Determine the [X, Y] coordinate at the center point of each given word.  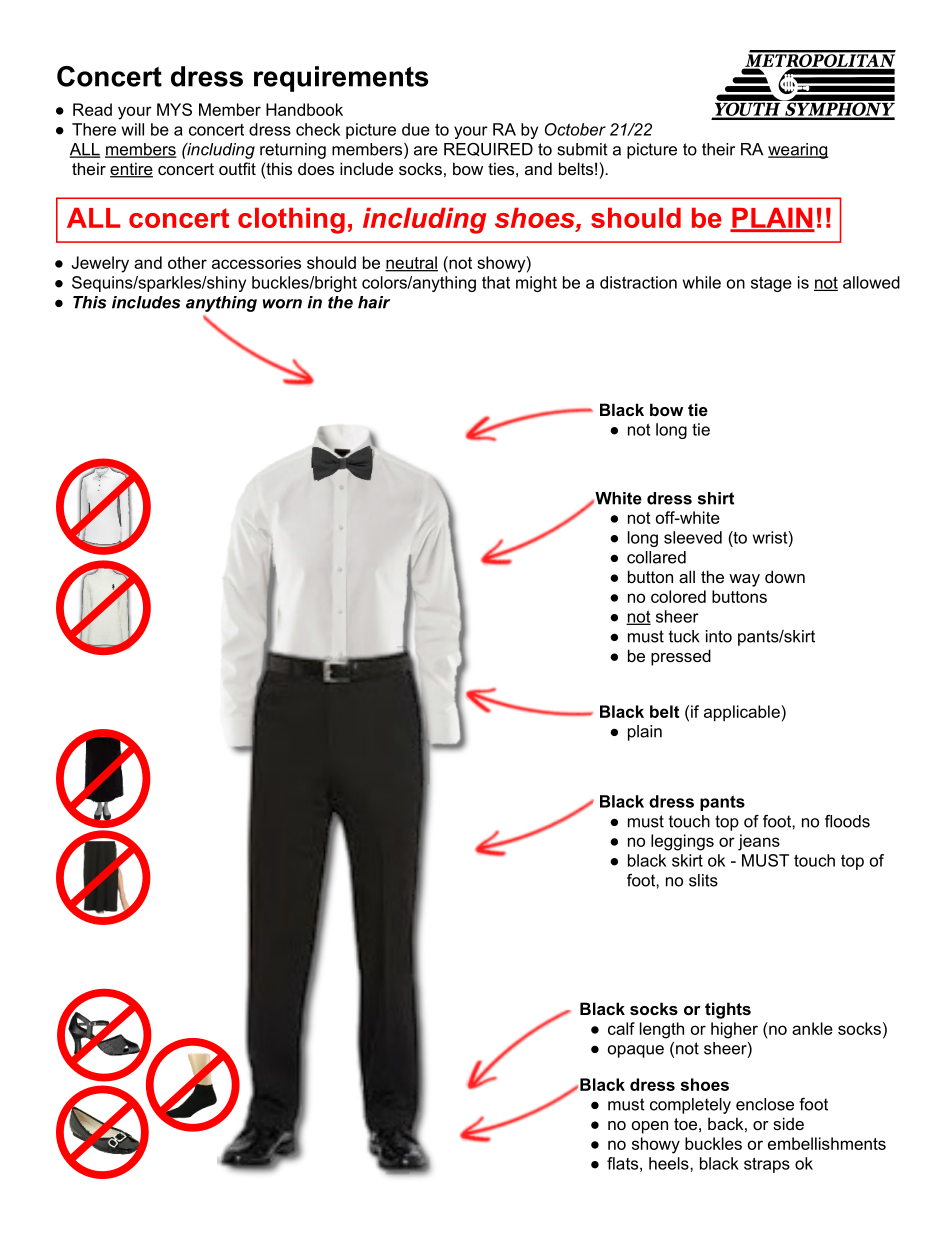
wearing [798, 151]
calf [621, 1028]
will [133, 129]
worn [282, 304]
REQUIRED [488, 149]
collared [656, 557]
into [719, 636]
